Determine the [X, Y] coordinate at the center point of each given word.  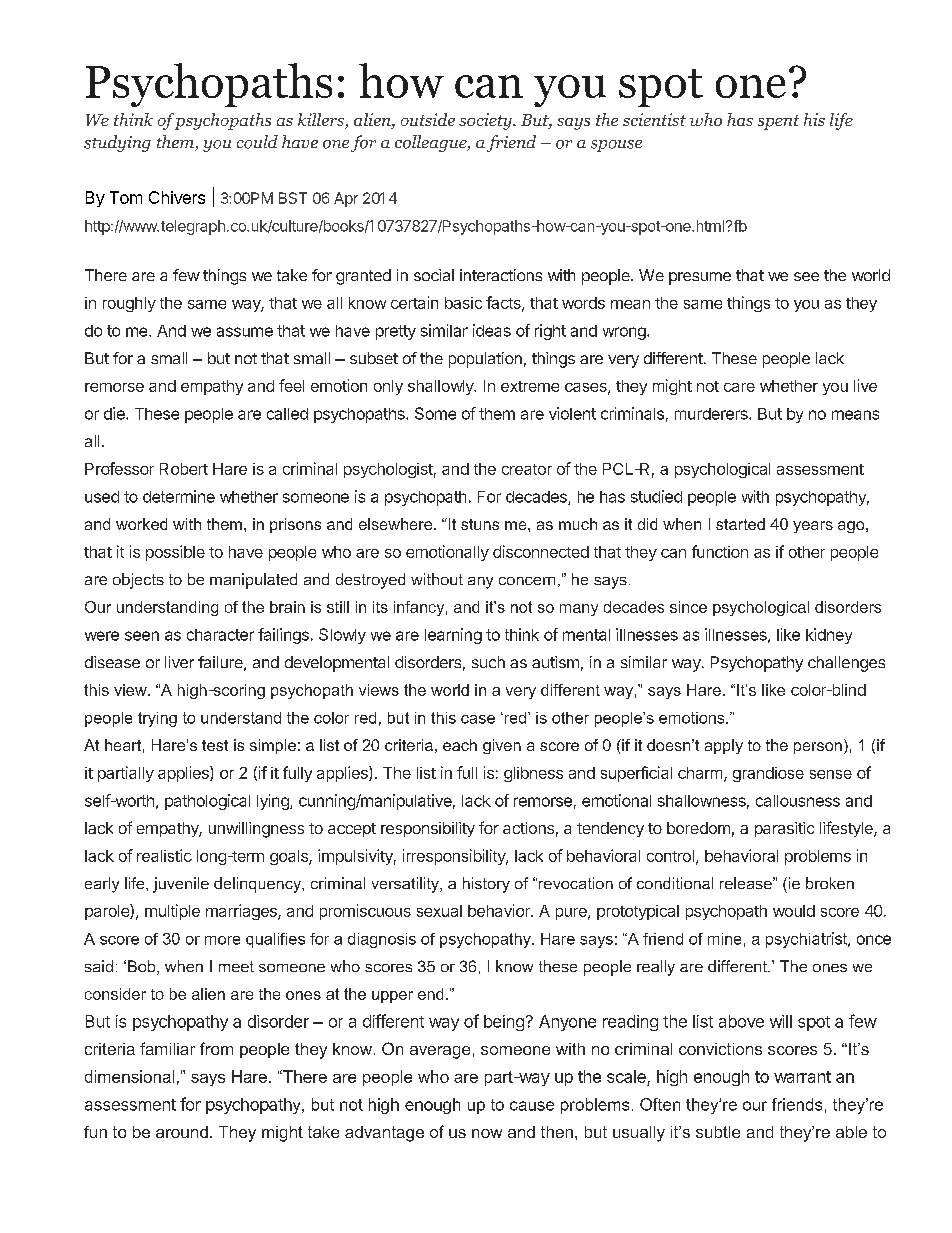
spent [778, 122]
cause [532, 1106]
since [688, 607]
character [220, 635]
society [486, 121]
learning [453, 636]
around [182, 1132]
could [257, 142]
